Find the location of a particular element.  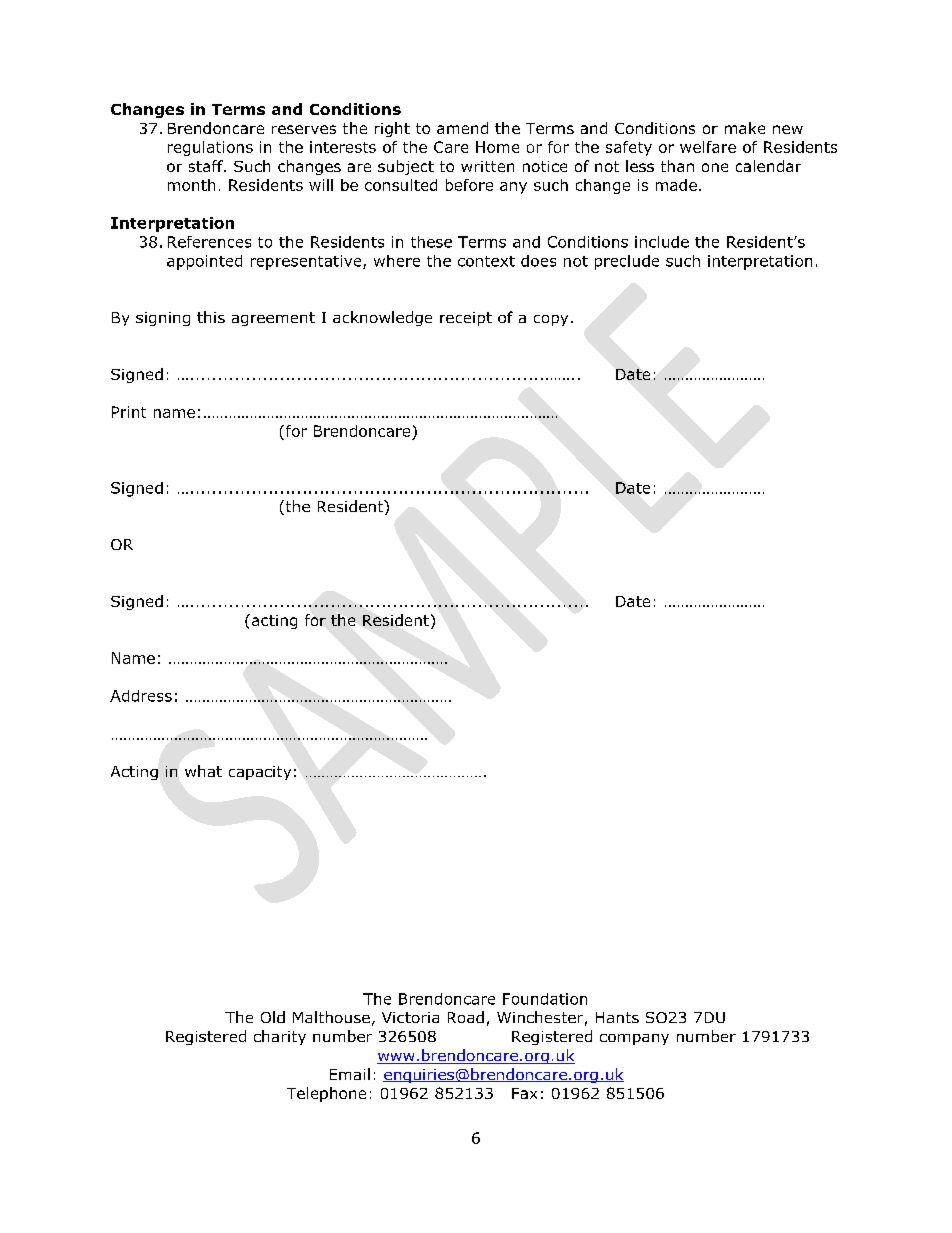

copy is located at coordinates (551, 320).
